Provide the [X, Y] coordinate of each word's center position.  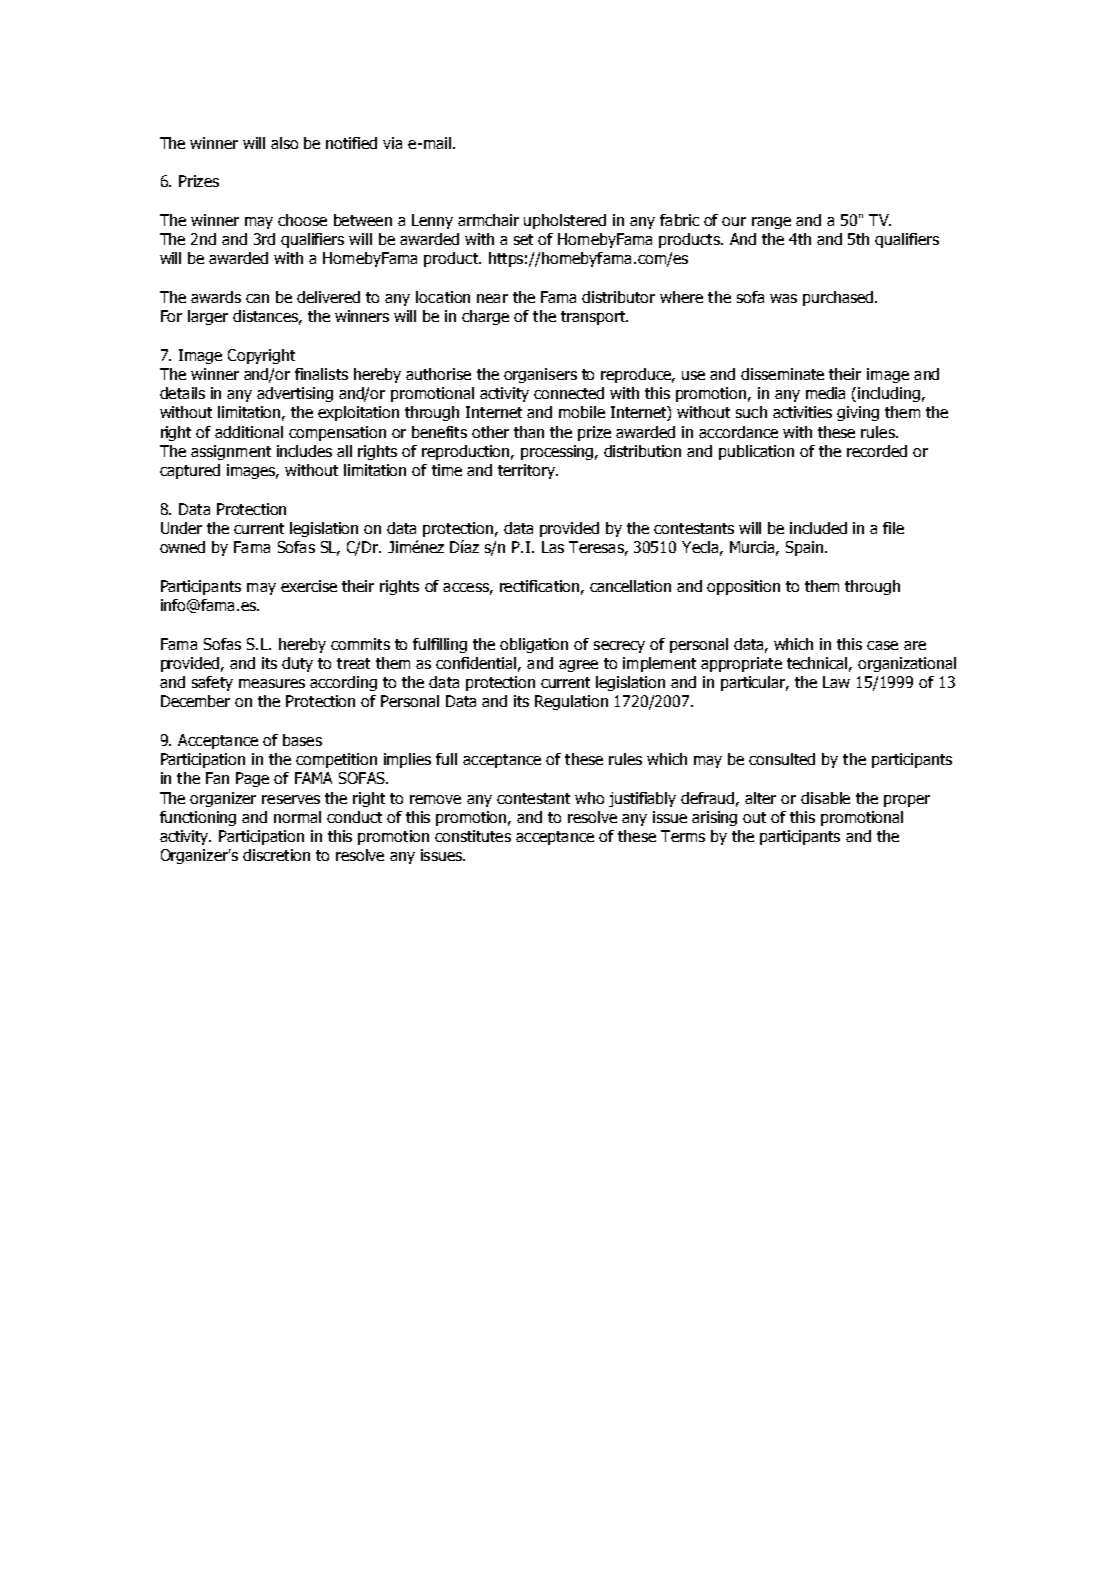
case [882, 645]
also [284, 143]
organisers [540, 375]
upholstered [565, 221]
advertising [295, 394]
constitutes [473, 836]
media [825, 393]
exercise [309, 586]
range [771, 223]
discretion [276, 855]
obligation [534, 645]
